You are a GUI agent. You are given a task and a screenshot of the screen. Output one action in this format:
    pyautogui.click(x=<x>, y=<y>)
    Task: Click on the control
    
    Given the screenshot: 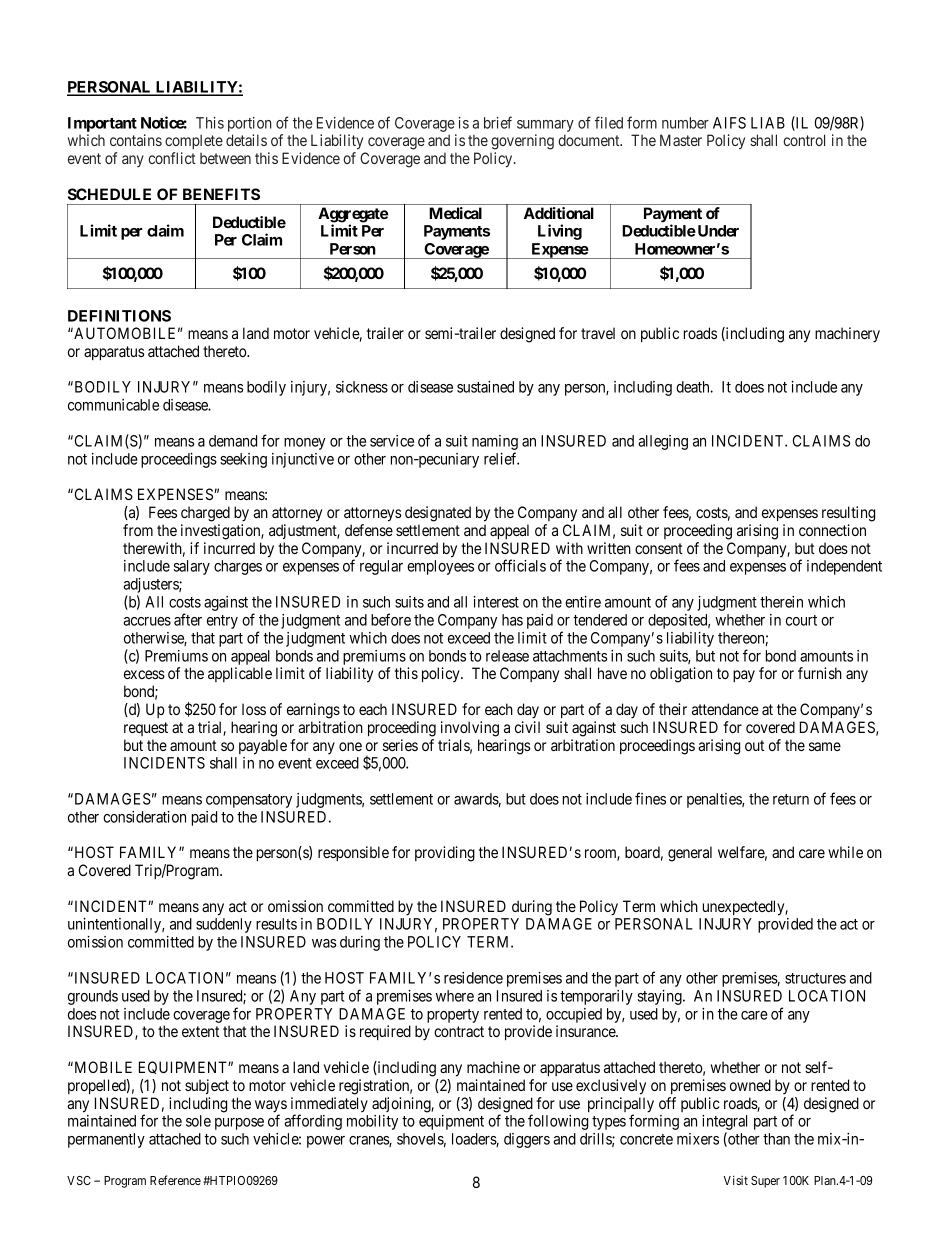 What is the action you would take?
    pyautogui.click(x=804, y=140)
